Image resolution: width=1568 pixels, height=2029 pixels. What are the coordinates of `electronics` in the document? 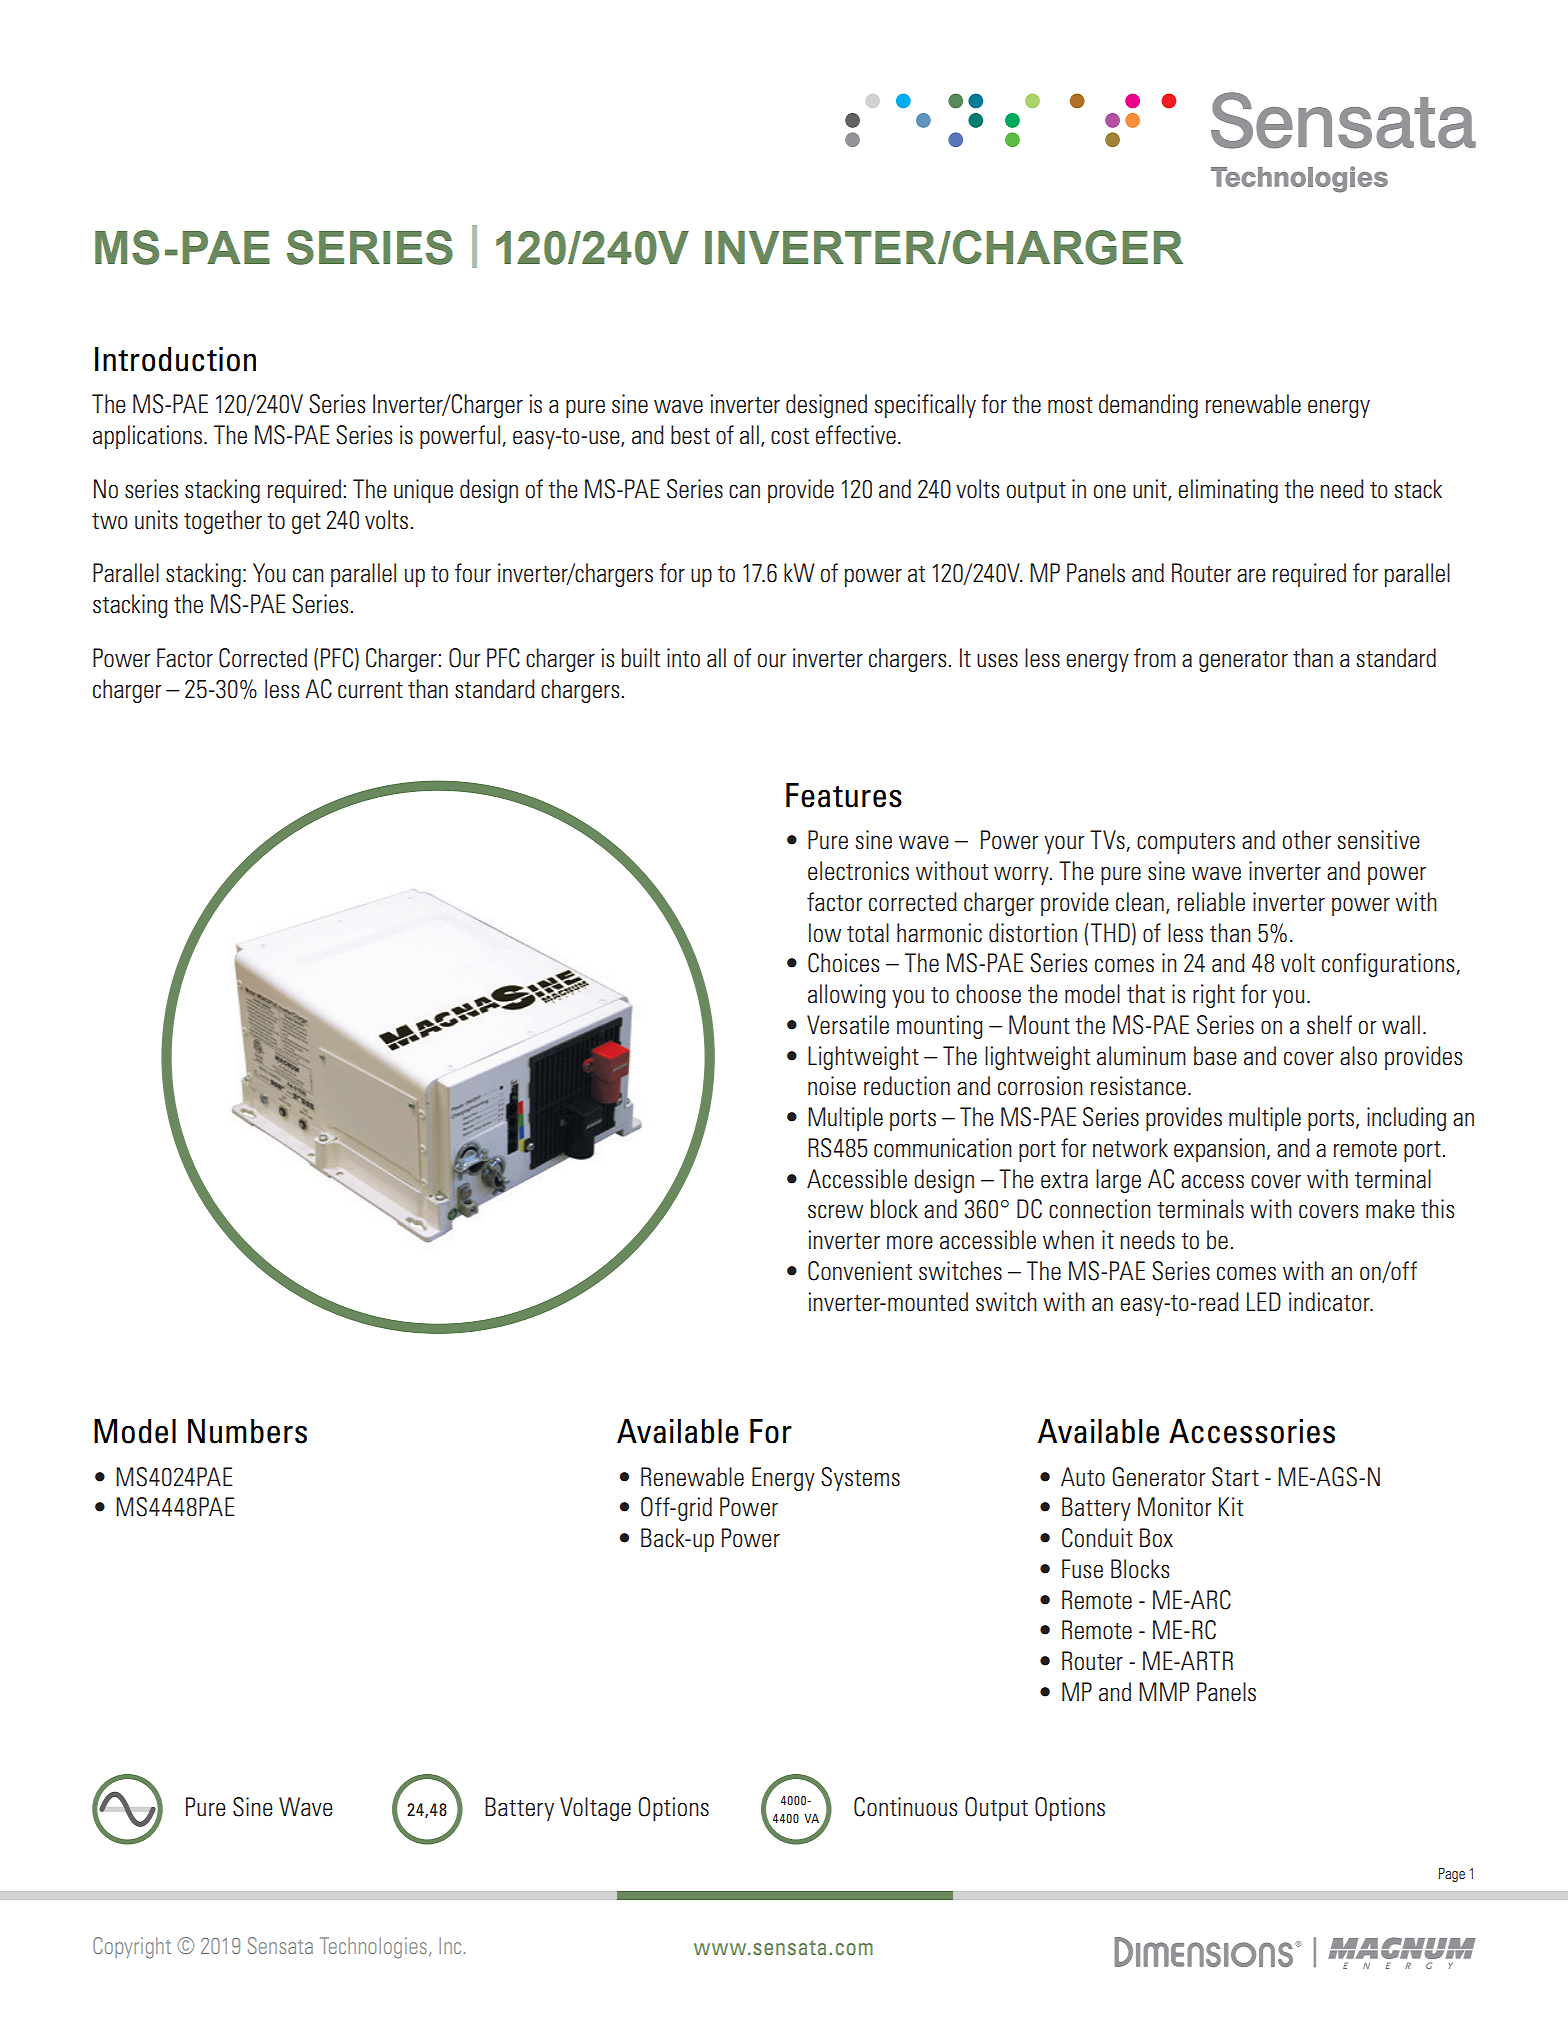 It's located at (858, 871).
